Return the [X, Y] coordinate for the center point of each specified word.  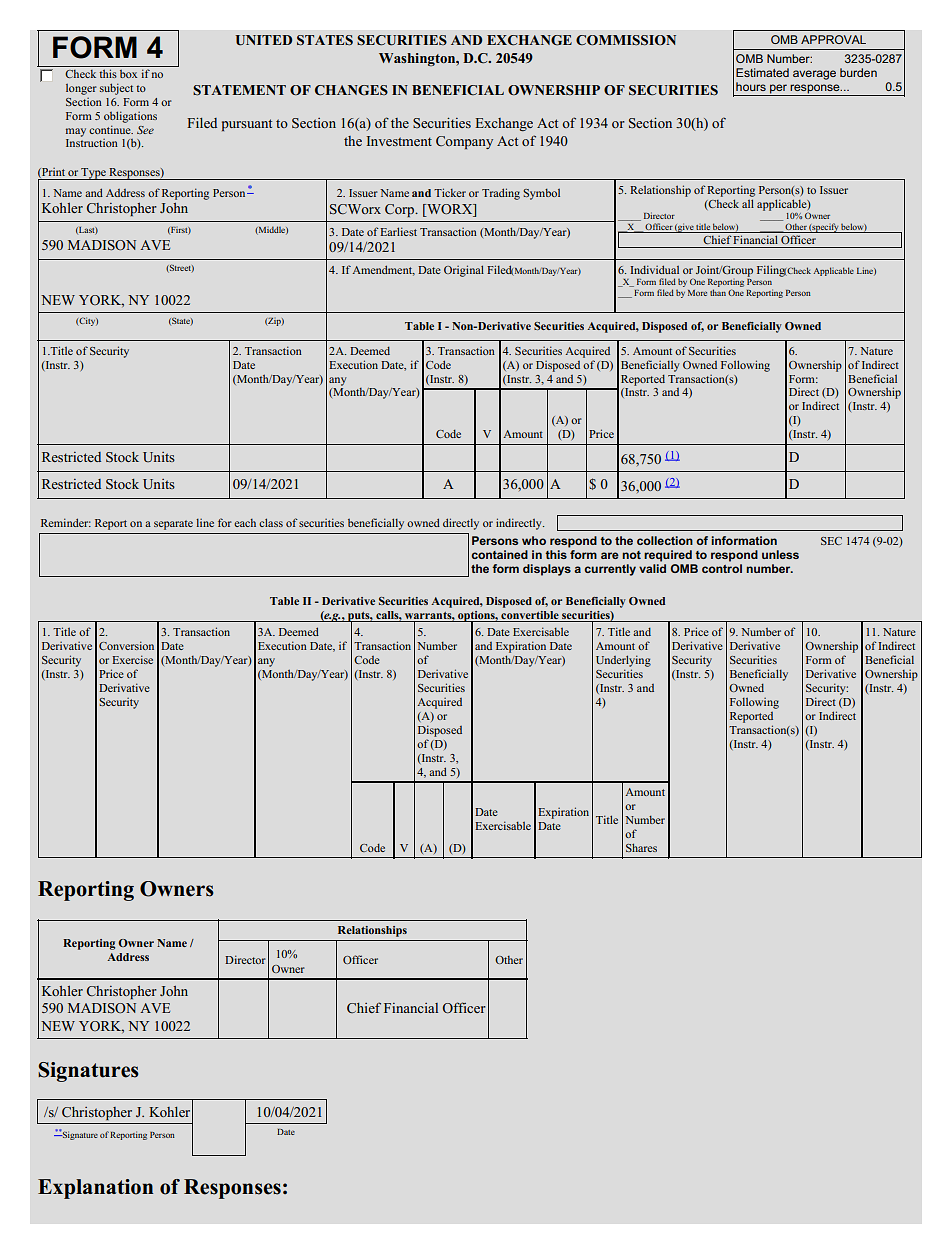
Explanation [95, 1189]
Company [464, 142]
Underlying [623, 661]
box [128, 74]
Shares [641, 847]
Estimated [762, 72]
